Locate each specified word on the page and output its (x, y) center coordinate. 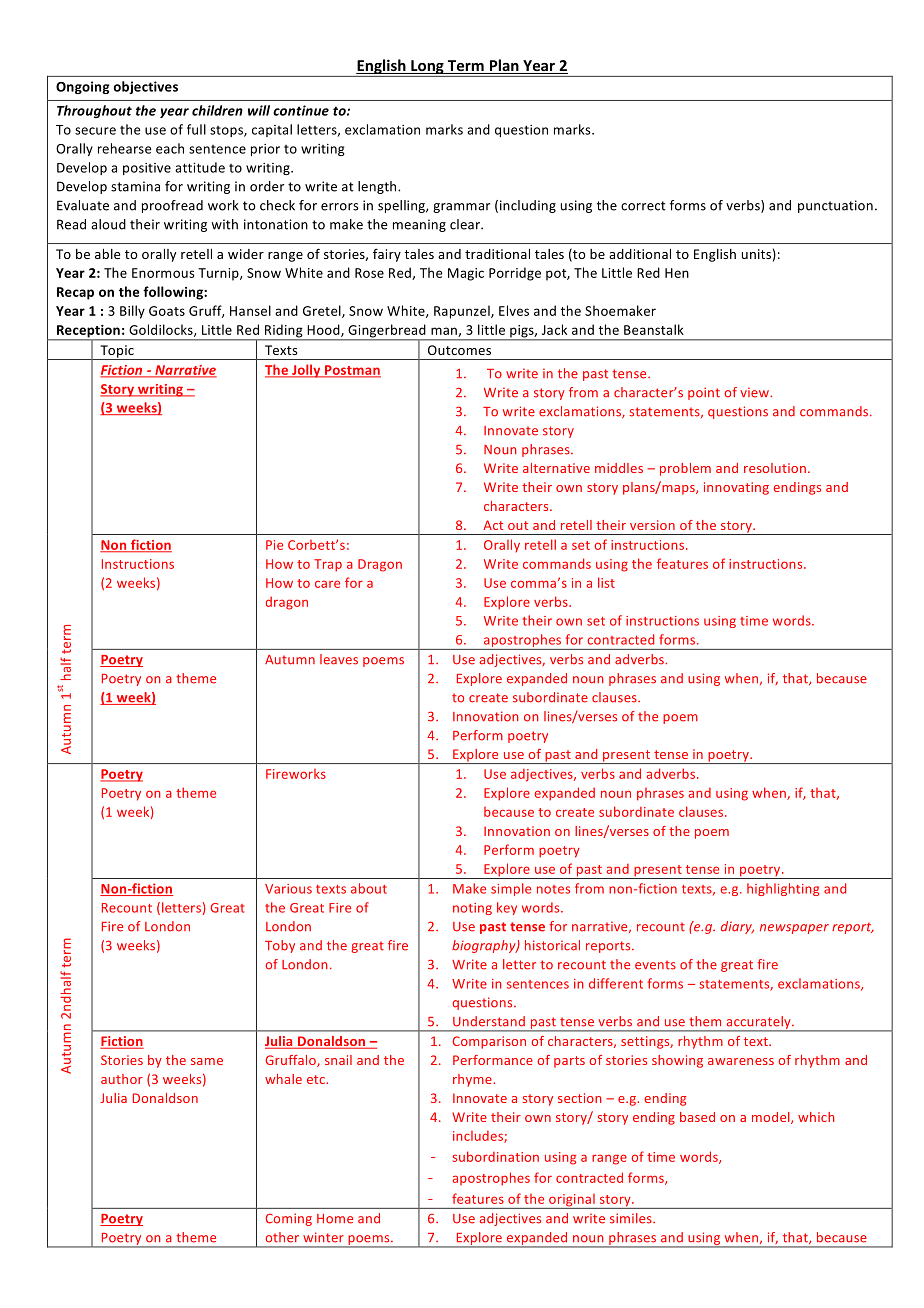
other (282, 1237)
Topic (117, 352)
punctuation (835, 206)
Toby (280, 946)
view (756, 392)
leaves (339, 659)
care (327, 584)
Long (427, 68)
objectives (146, 87)
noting (472, 909)
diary (737, 927)
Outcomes (459, 350)
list (606, 582)
